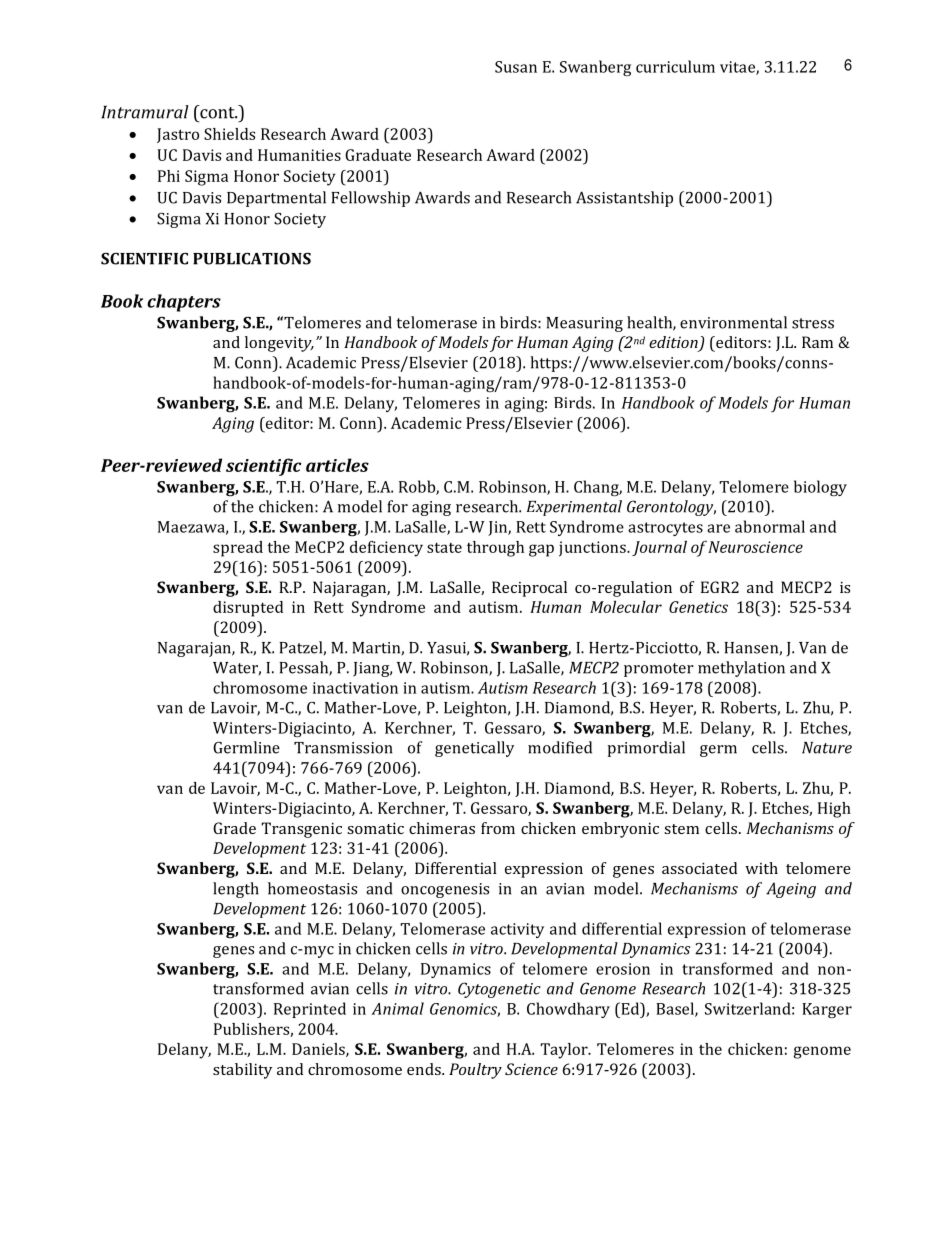 The image size is (952, 1233). What do you see at coordinates (623, 969) in the screenshot?
I see `erosion` at bounding box center [623, 969].
